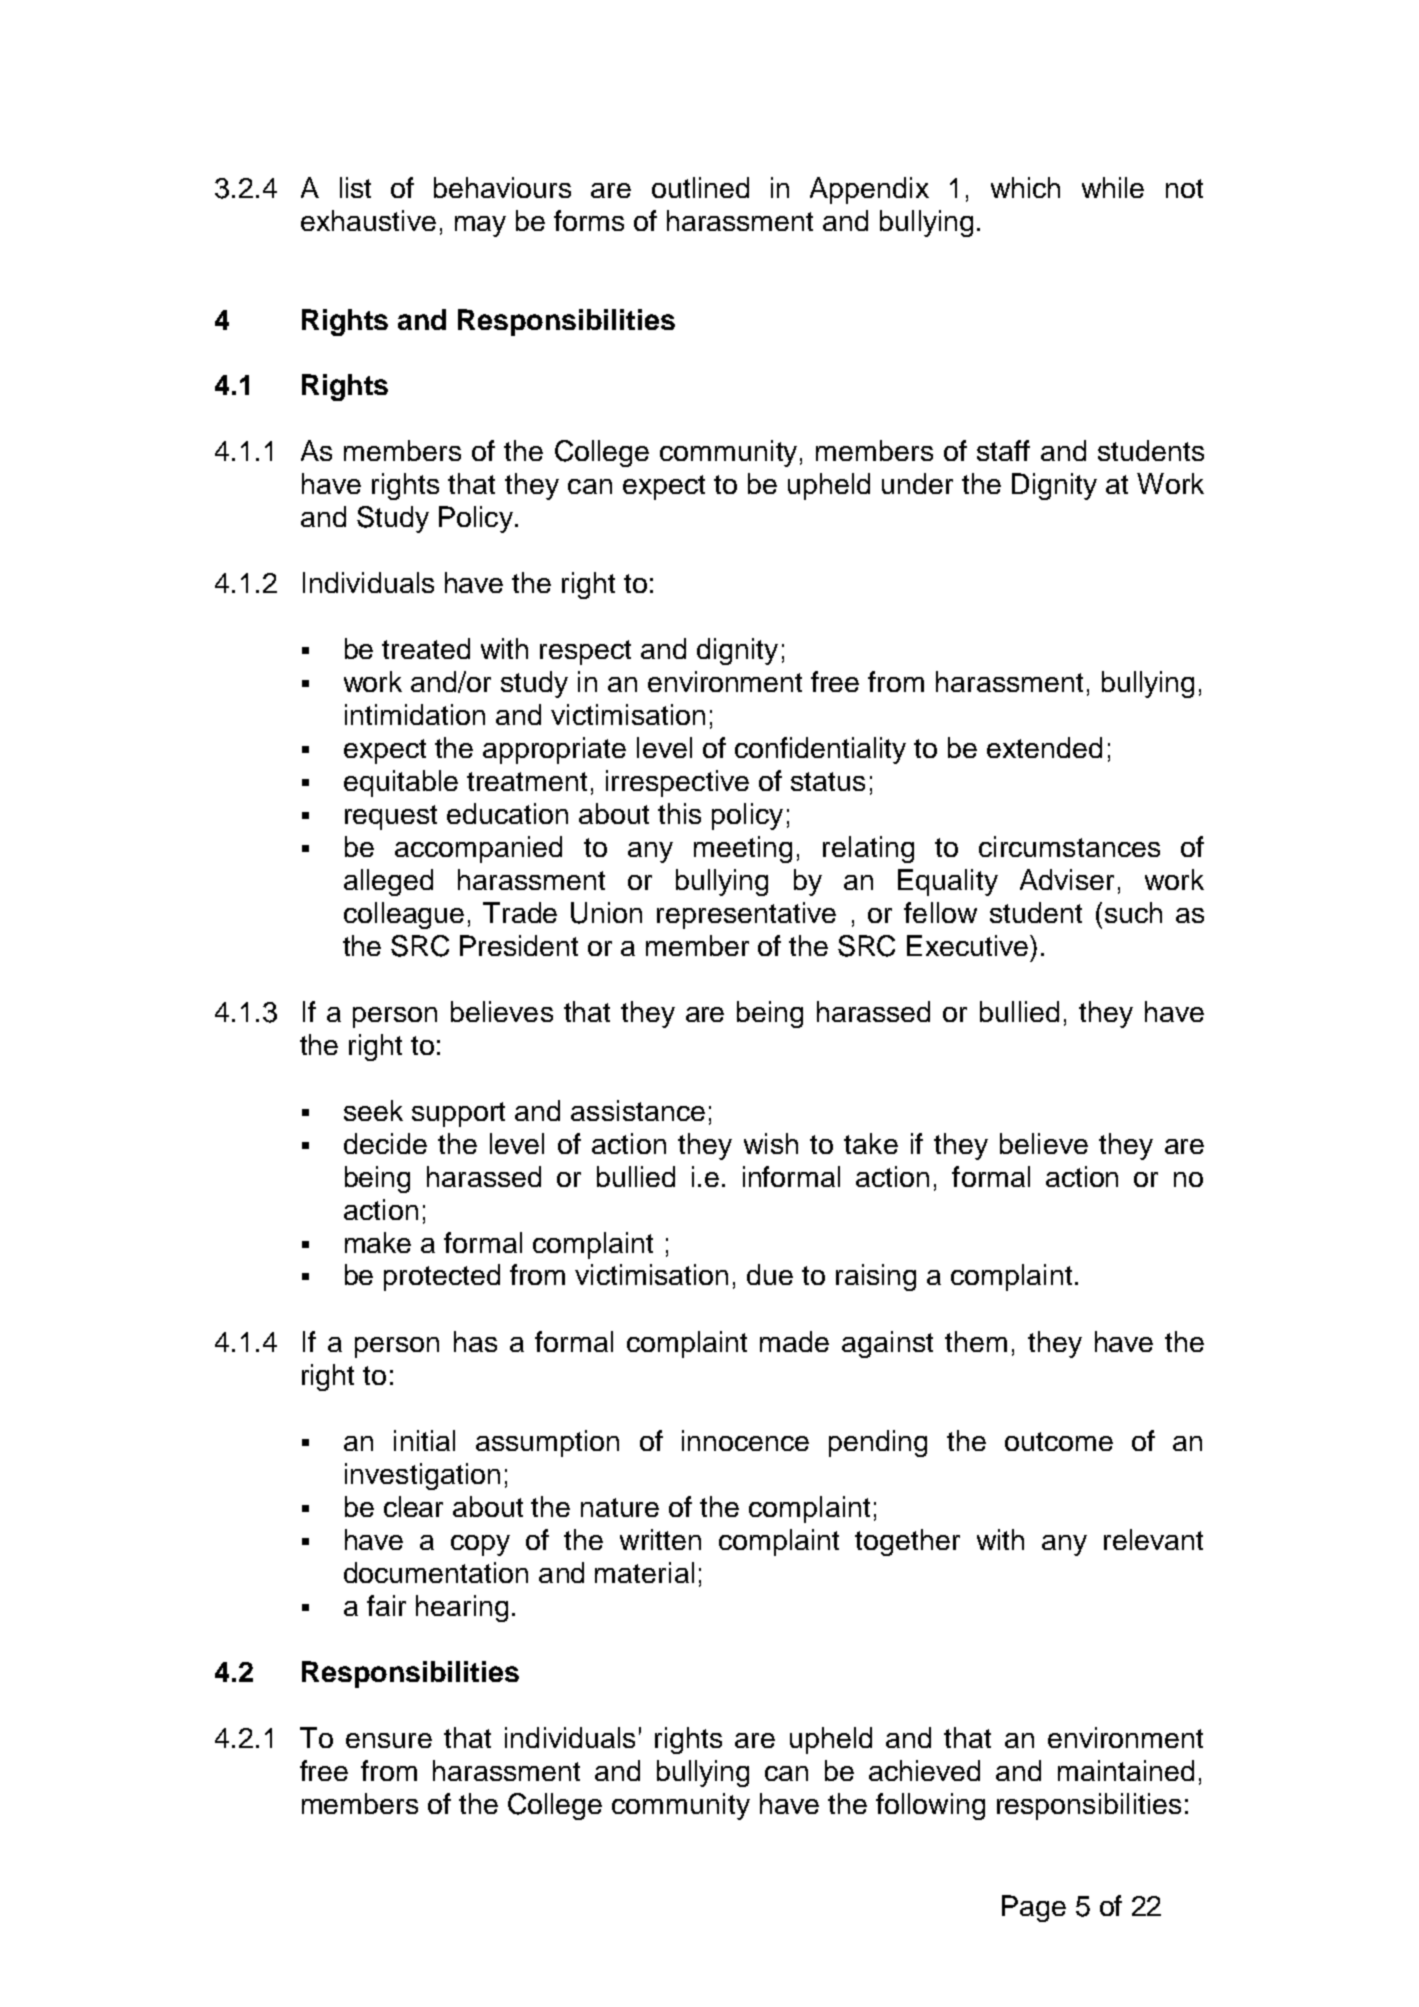  What do you see at coordinates (1034, 1908) in the screenshot?
I see `Page` at bounding box center [1034, 1908].
